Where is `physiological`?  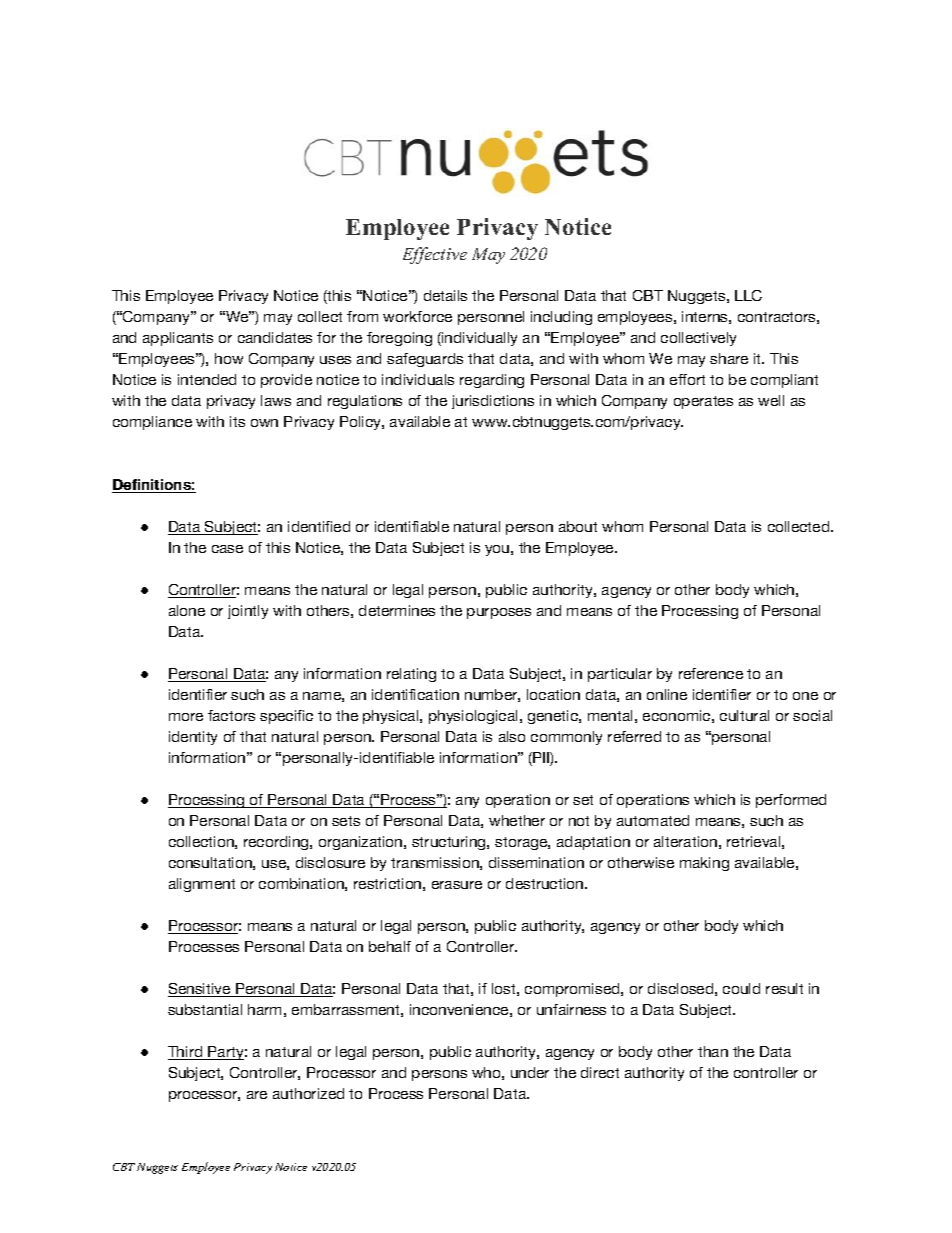
physiological is located at coordinates (473, 717).
